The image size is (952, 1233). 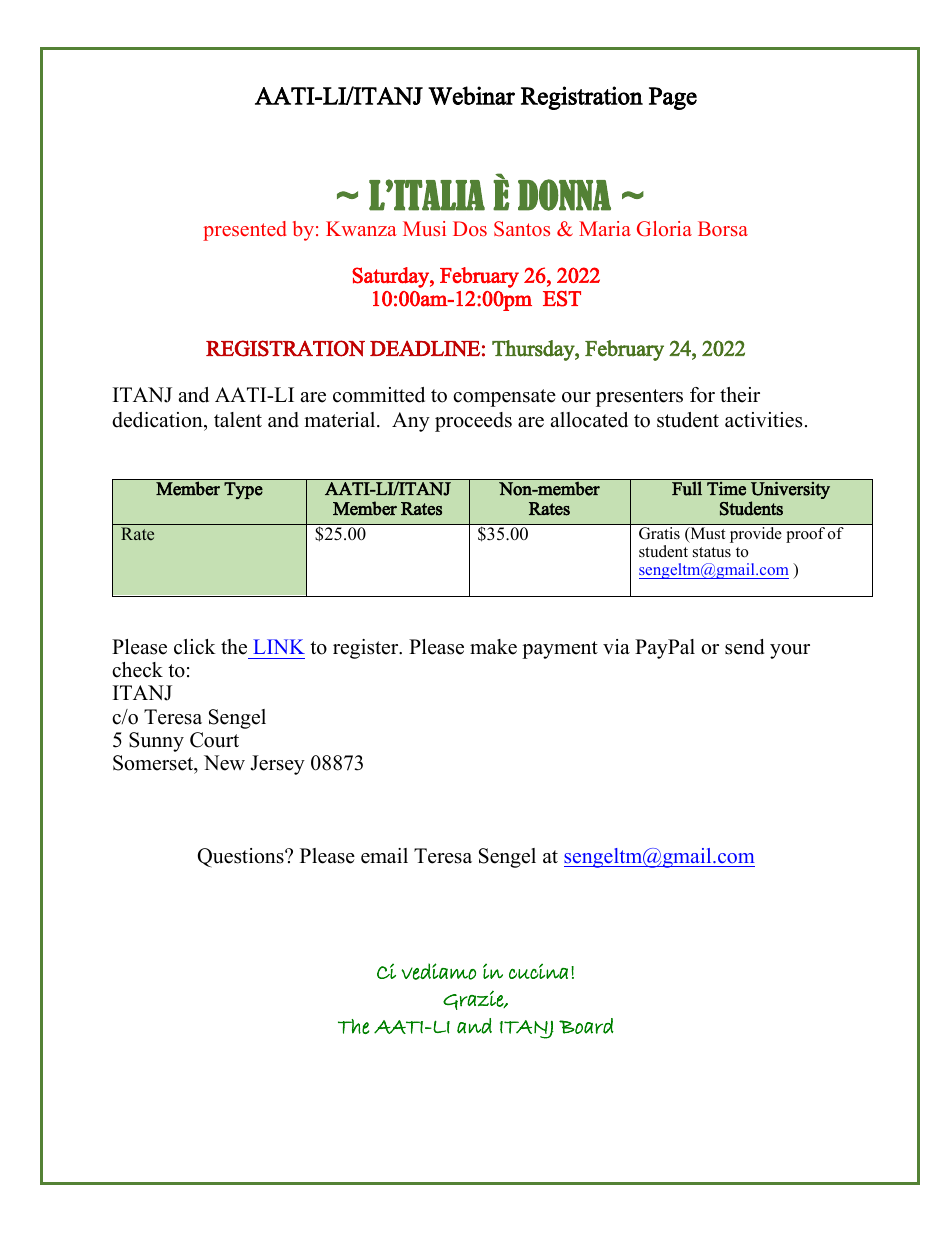 I want to click on their, so click(x=740, y=395).
